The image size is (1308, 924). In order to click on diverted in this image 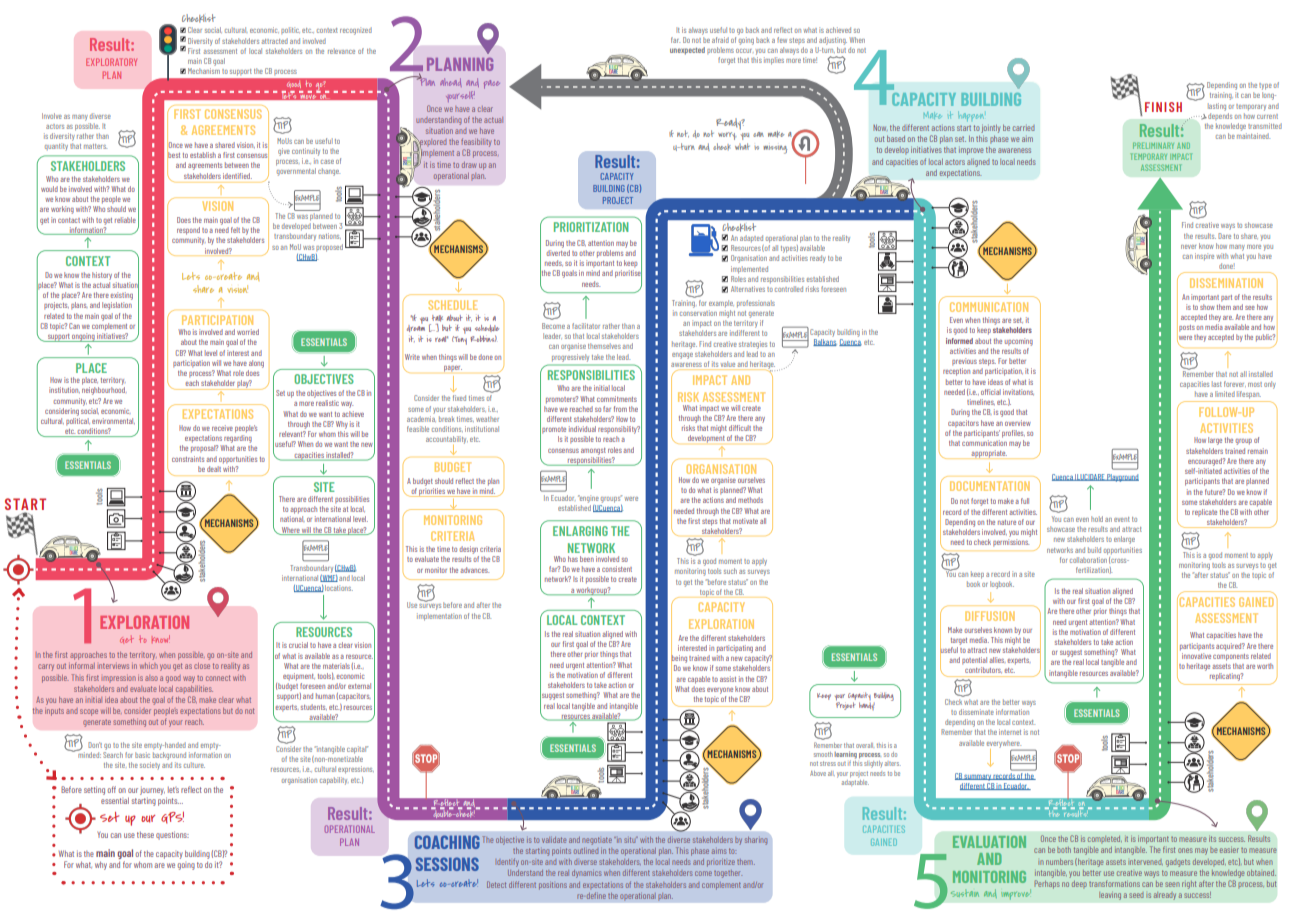, I will do `click(558, 251)`.
